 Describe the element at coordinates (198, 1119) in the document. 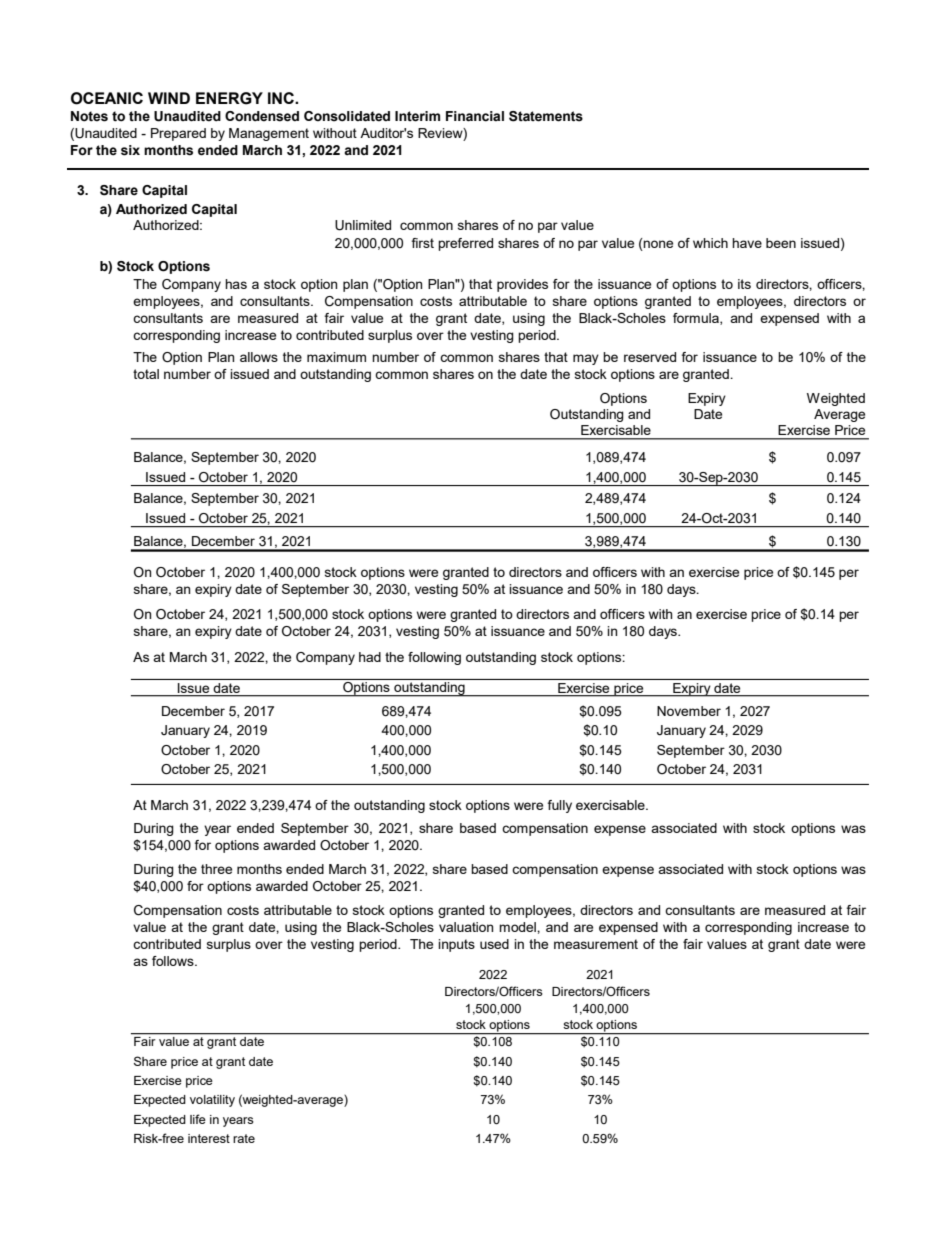

I see `life` at that location.
